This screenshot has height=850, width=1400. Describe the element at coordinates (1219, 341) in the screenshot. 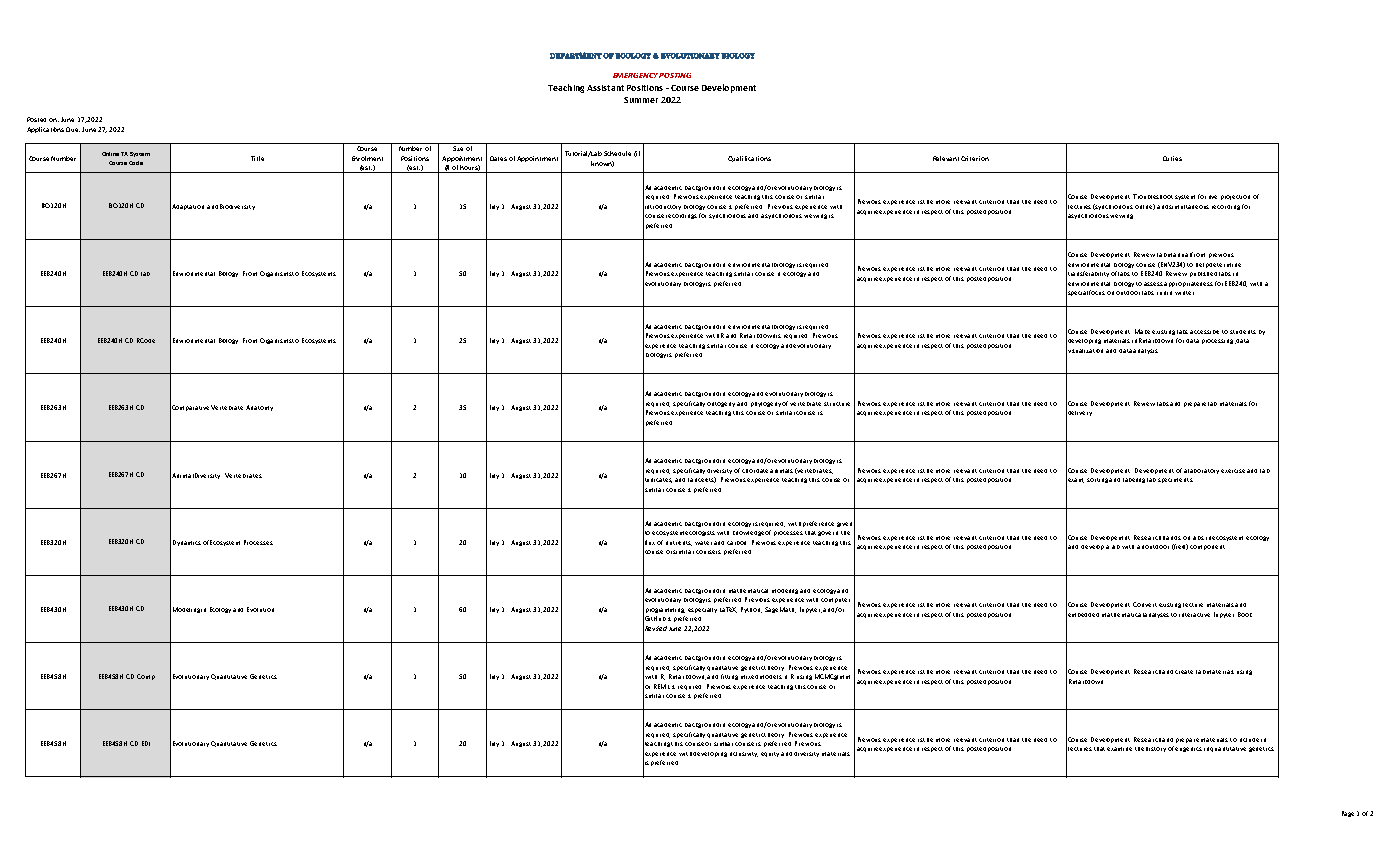

I see `processing` at that location.
